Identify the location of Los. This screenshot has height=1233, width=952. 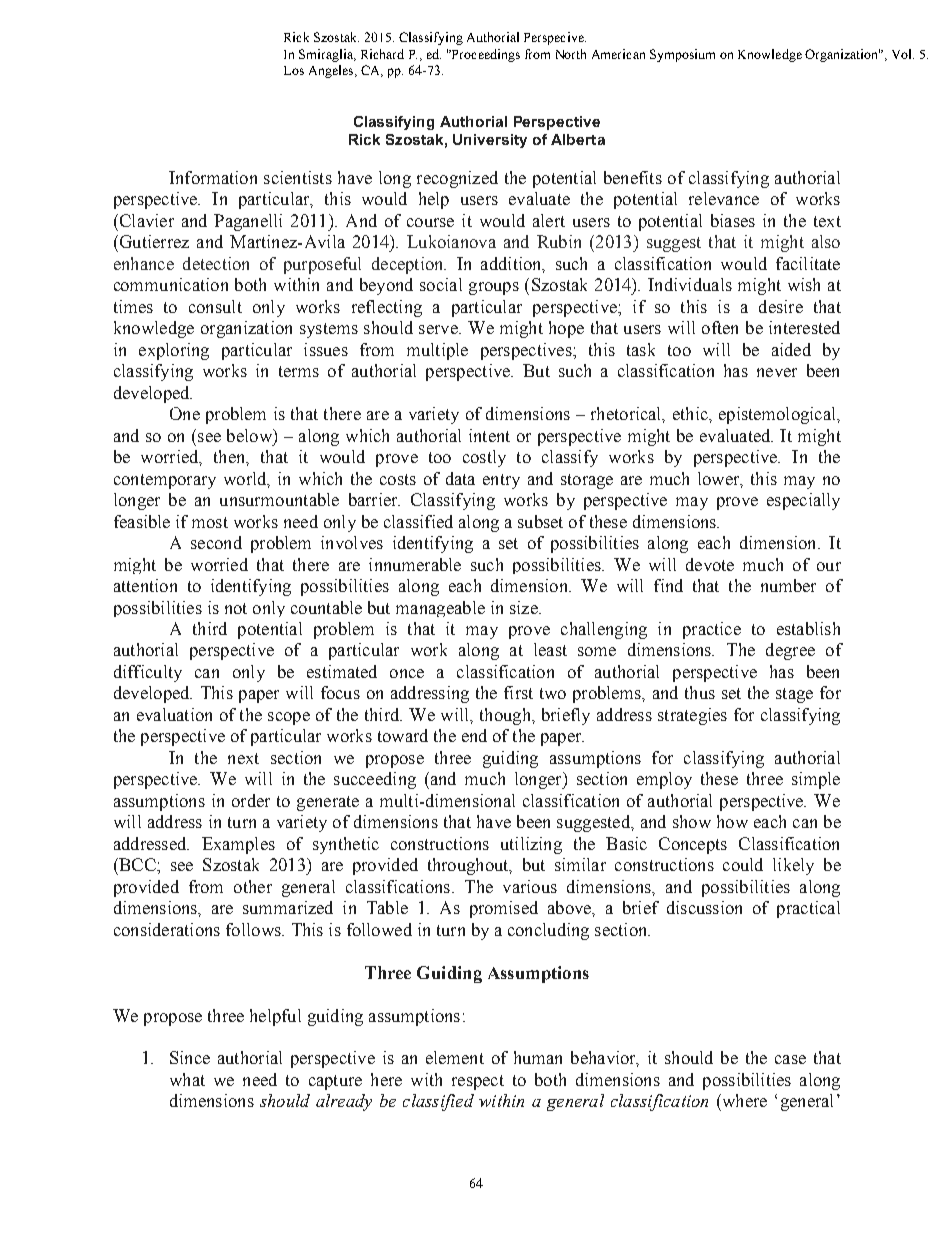
(294, 70).
